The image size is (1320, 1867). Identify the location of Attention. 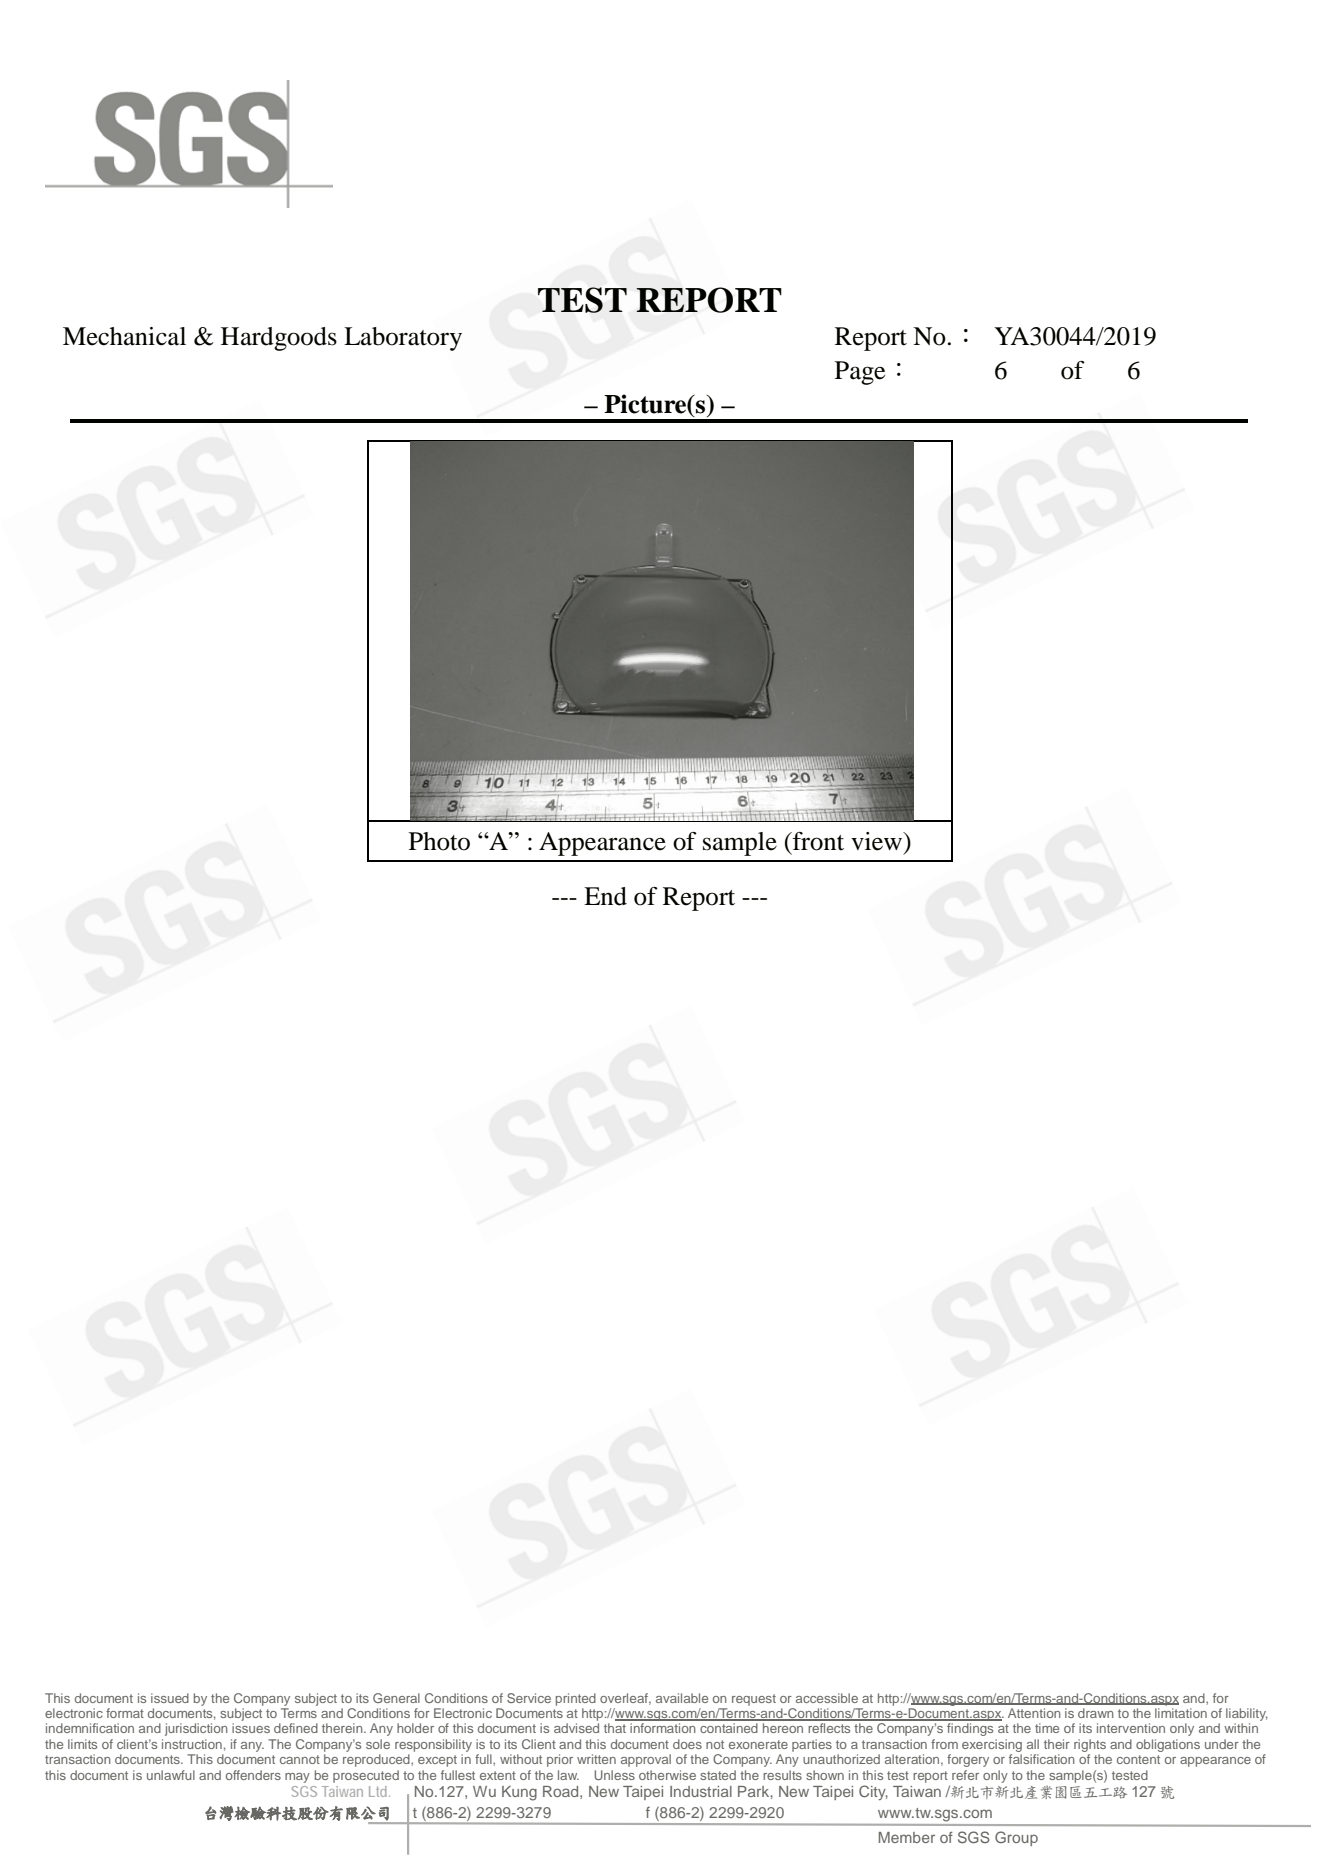
(1034, 1713).
